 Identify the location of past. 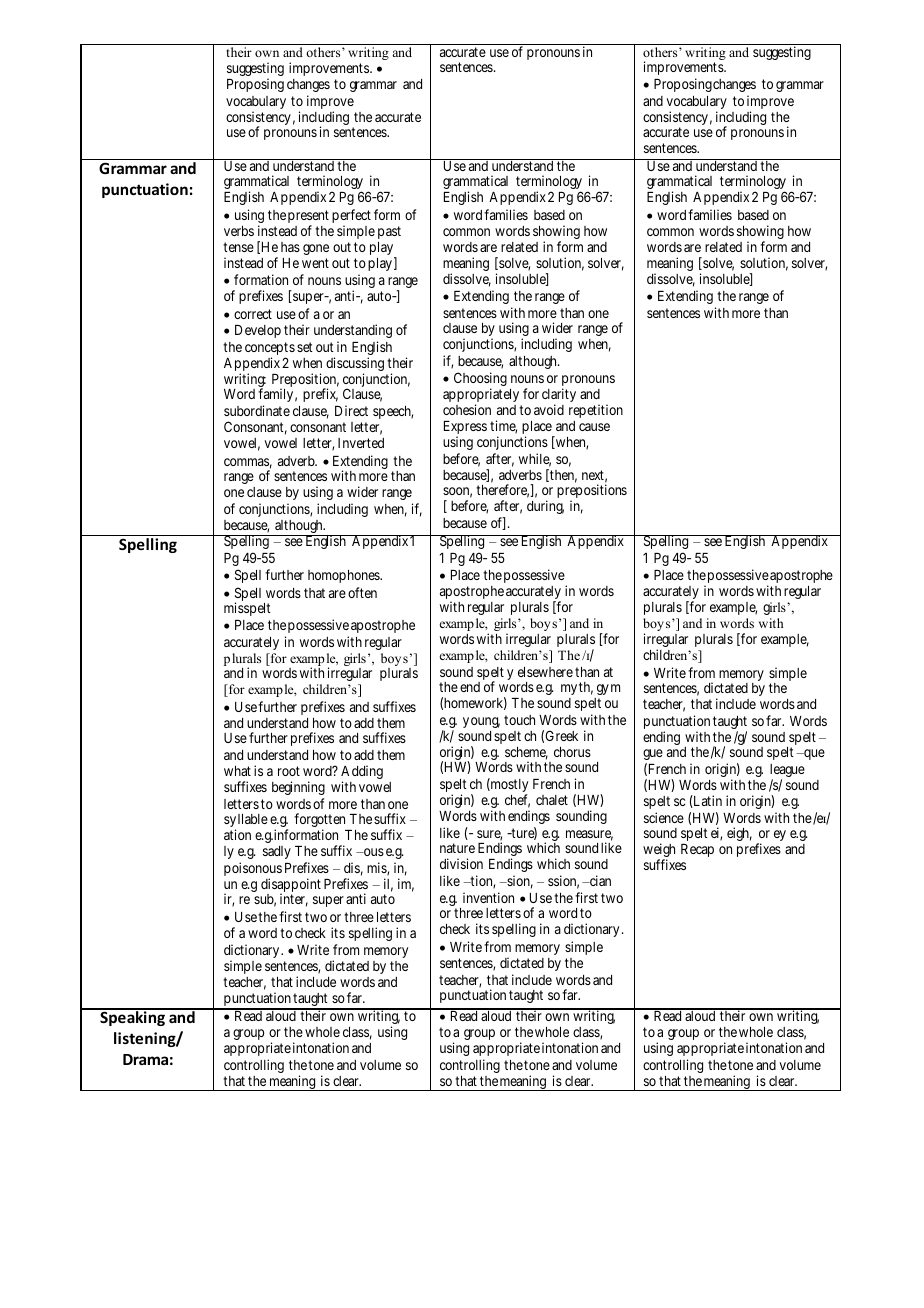
(389, 232).
